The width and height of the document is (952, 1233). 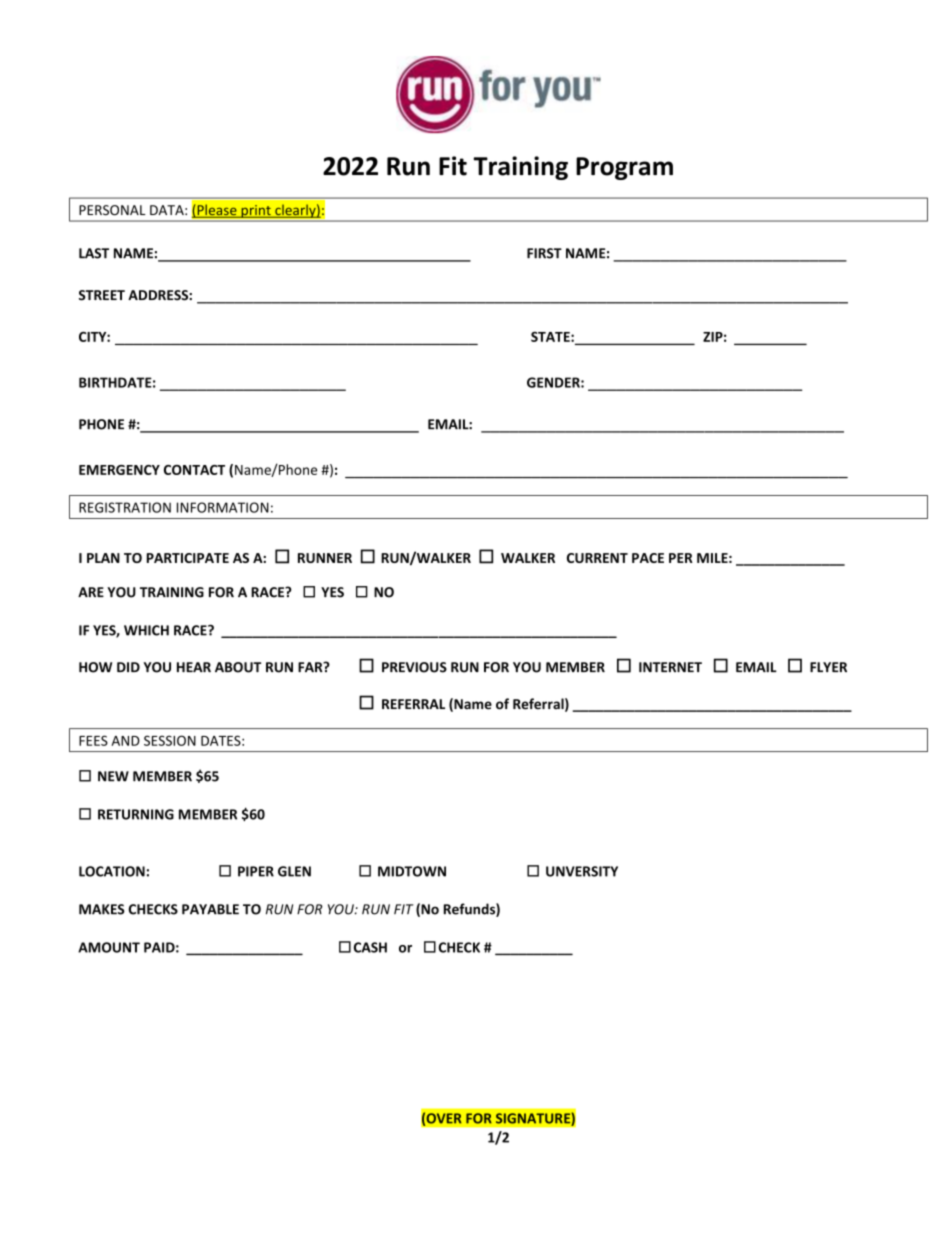 What do you see at coordinates (597, 558) in the document?
I see `CURRENT` at bounding box center [597, 558].
